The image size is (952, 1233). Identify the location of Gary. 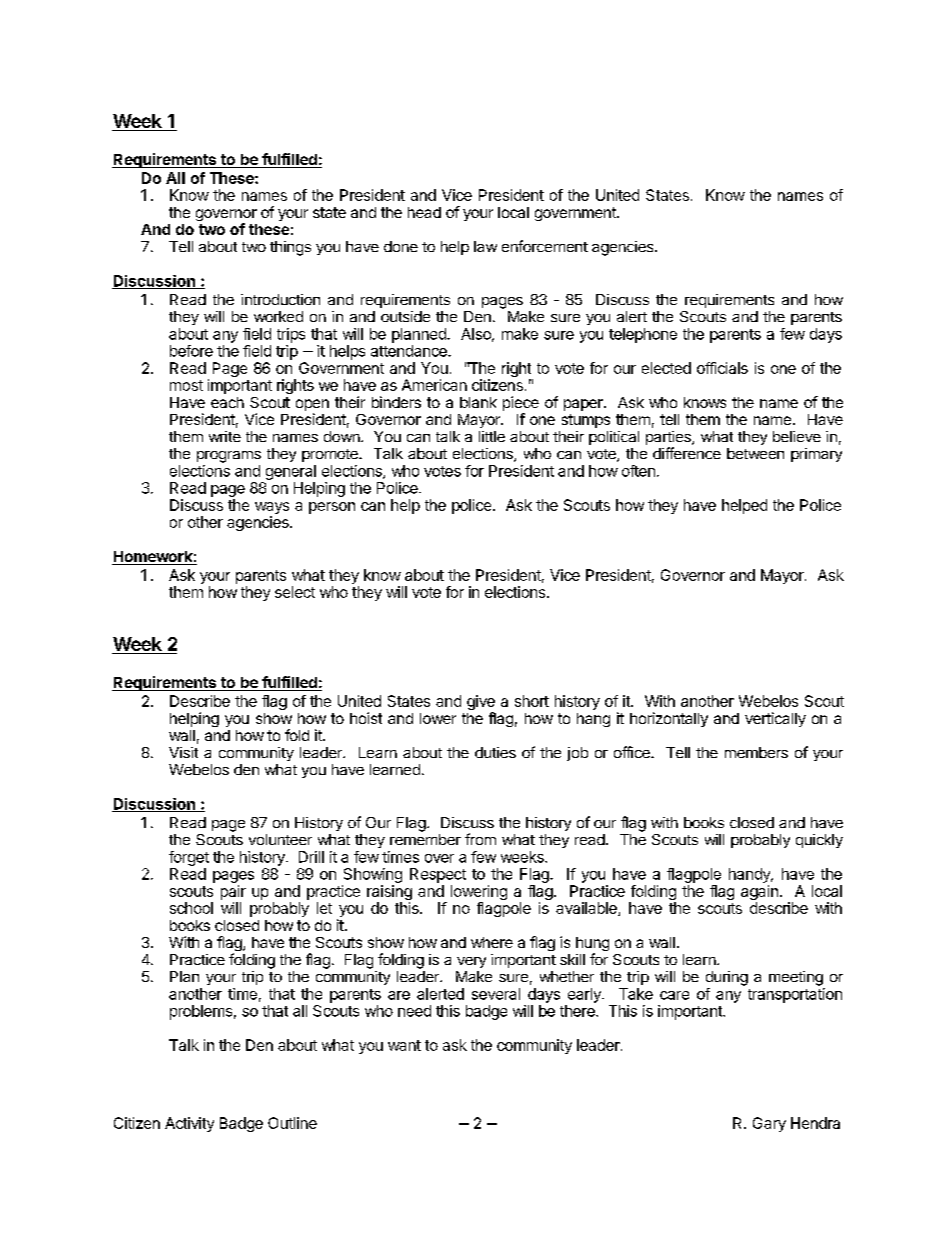
(769, 1124).
